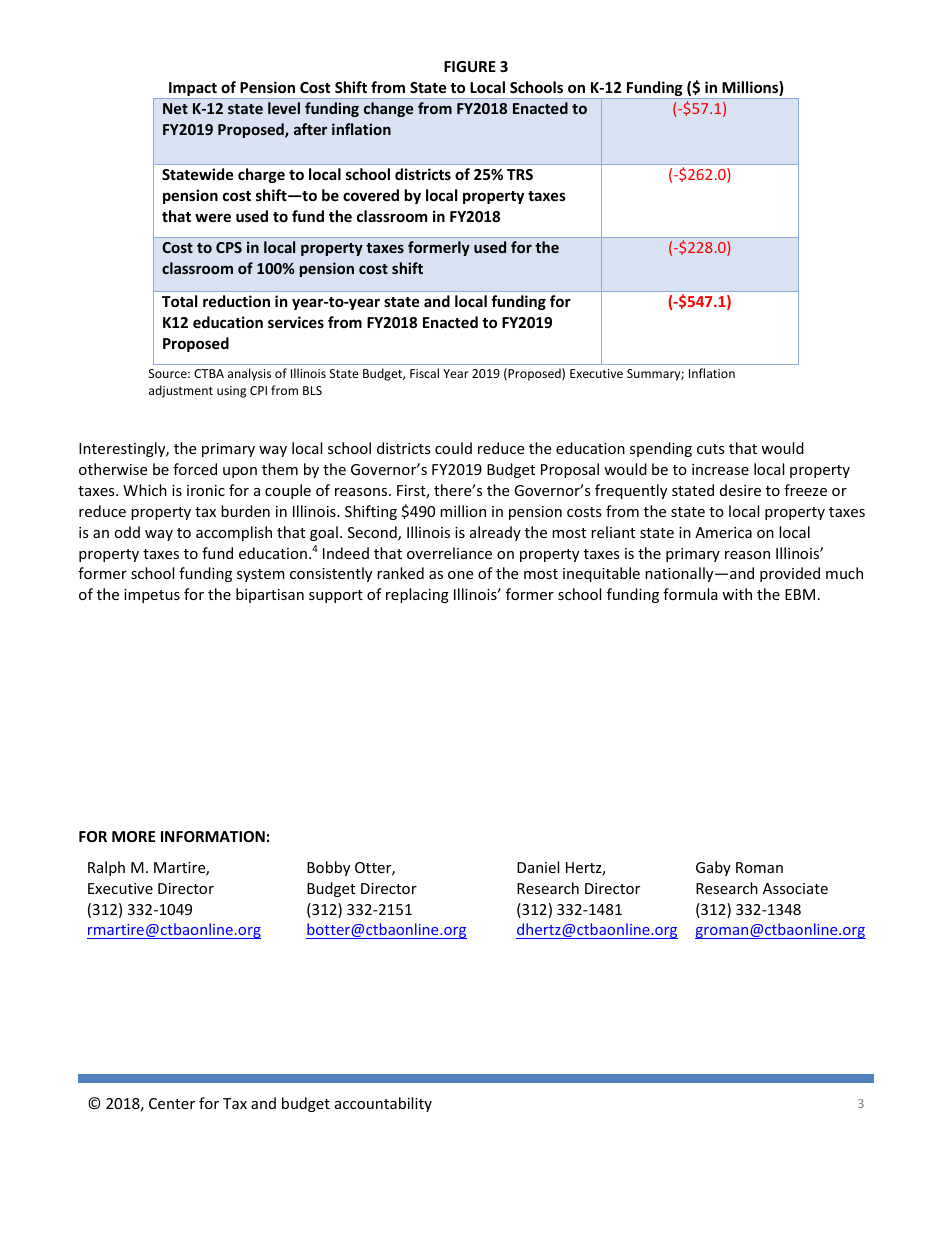  I want to click on INFORMATION, so click(213, 836).
